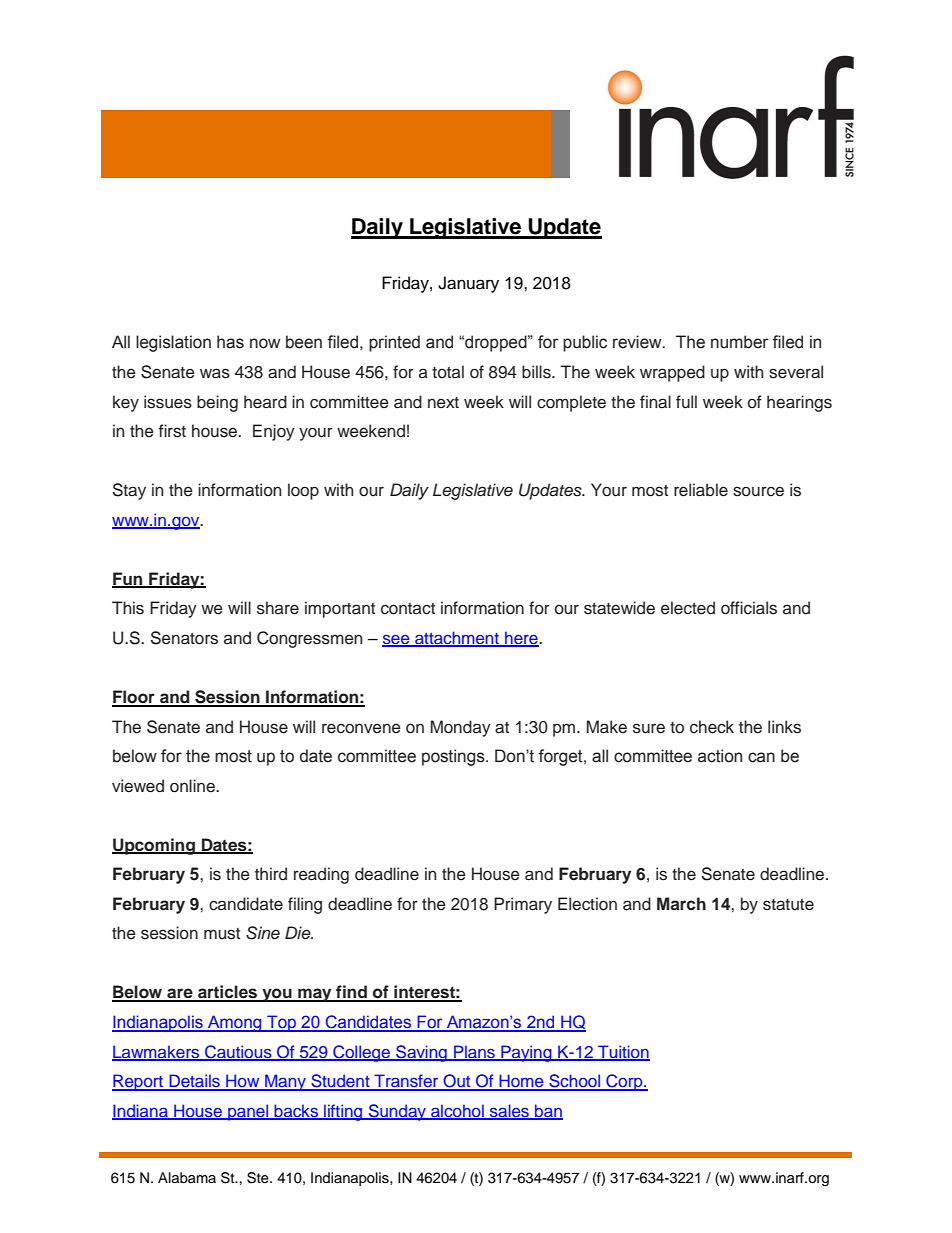 Image resolution: width=952 pixels, height=1233 pixels. I want to click on Primary, so click(523, 905).
